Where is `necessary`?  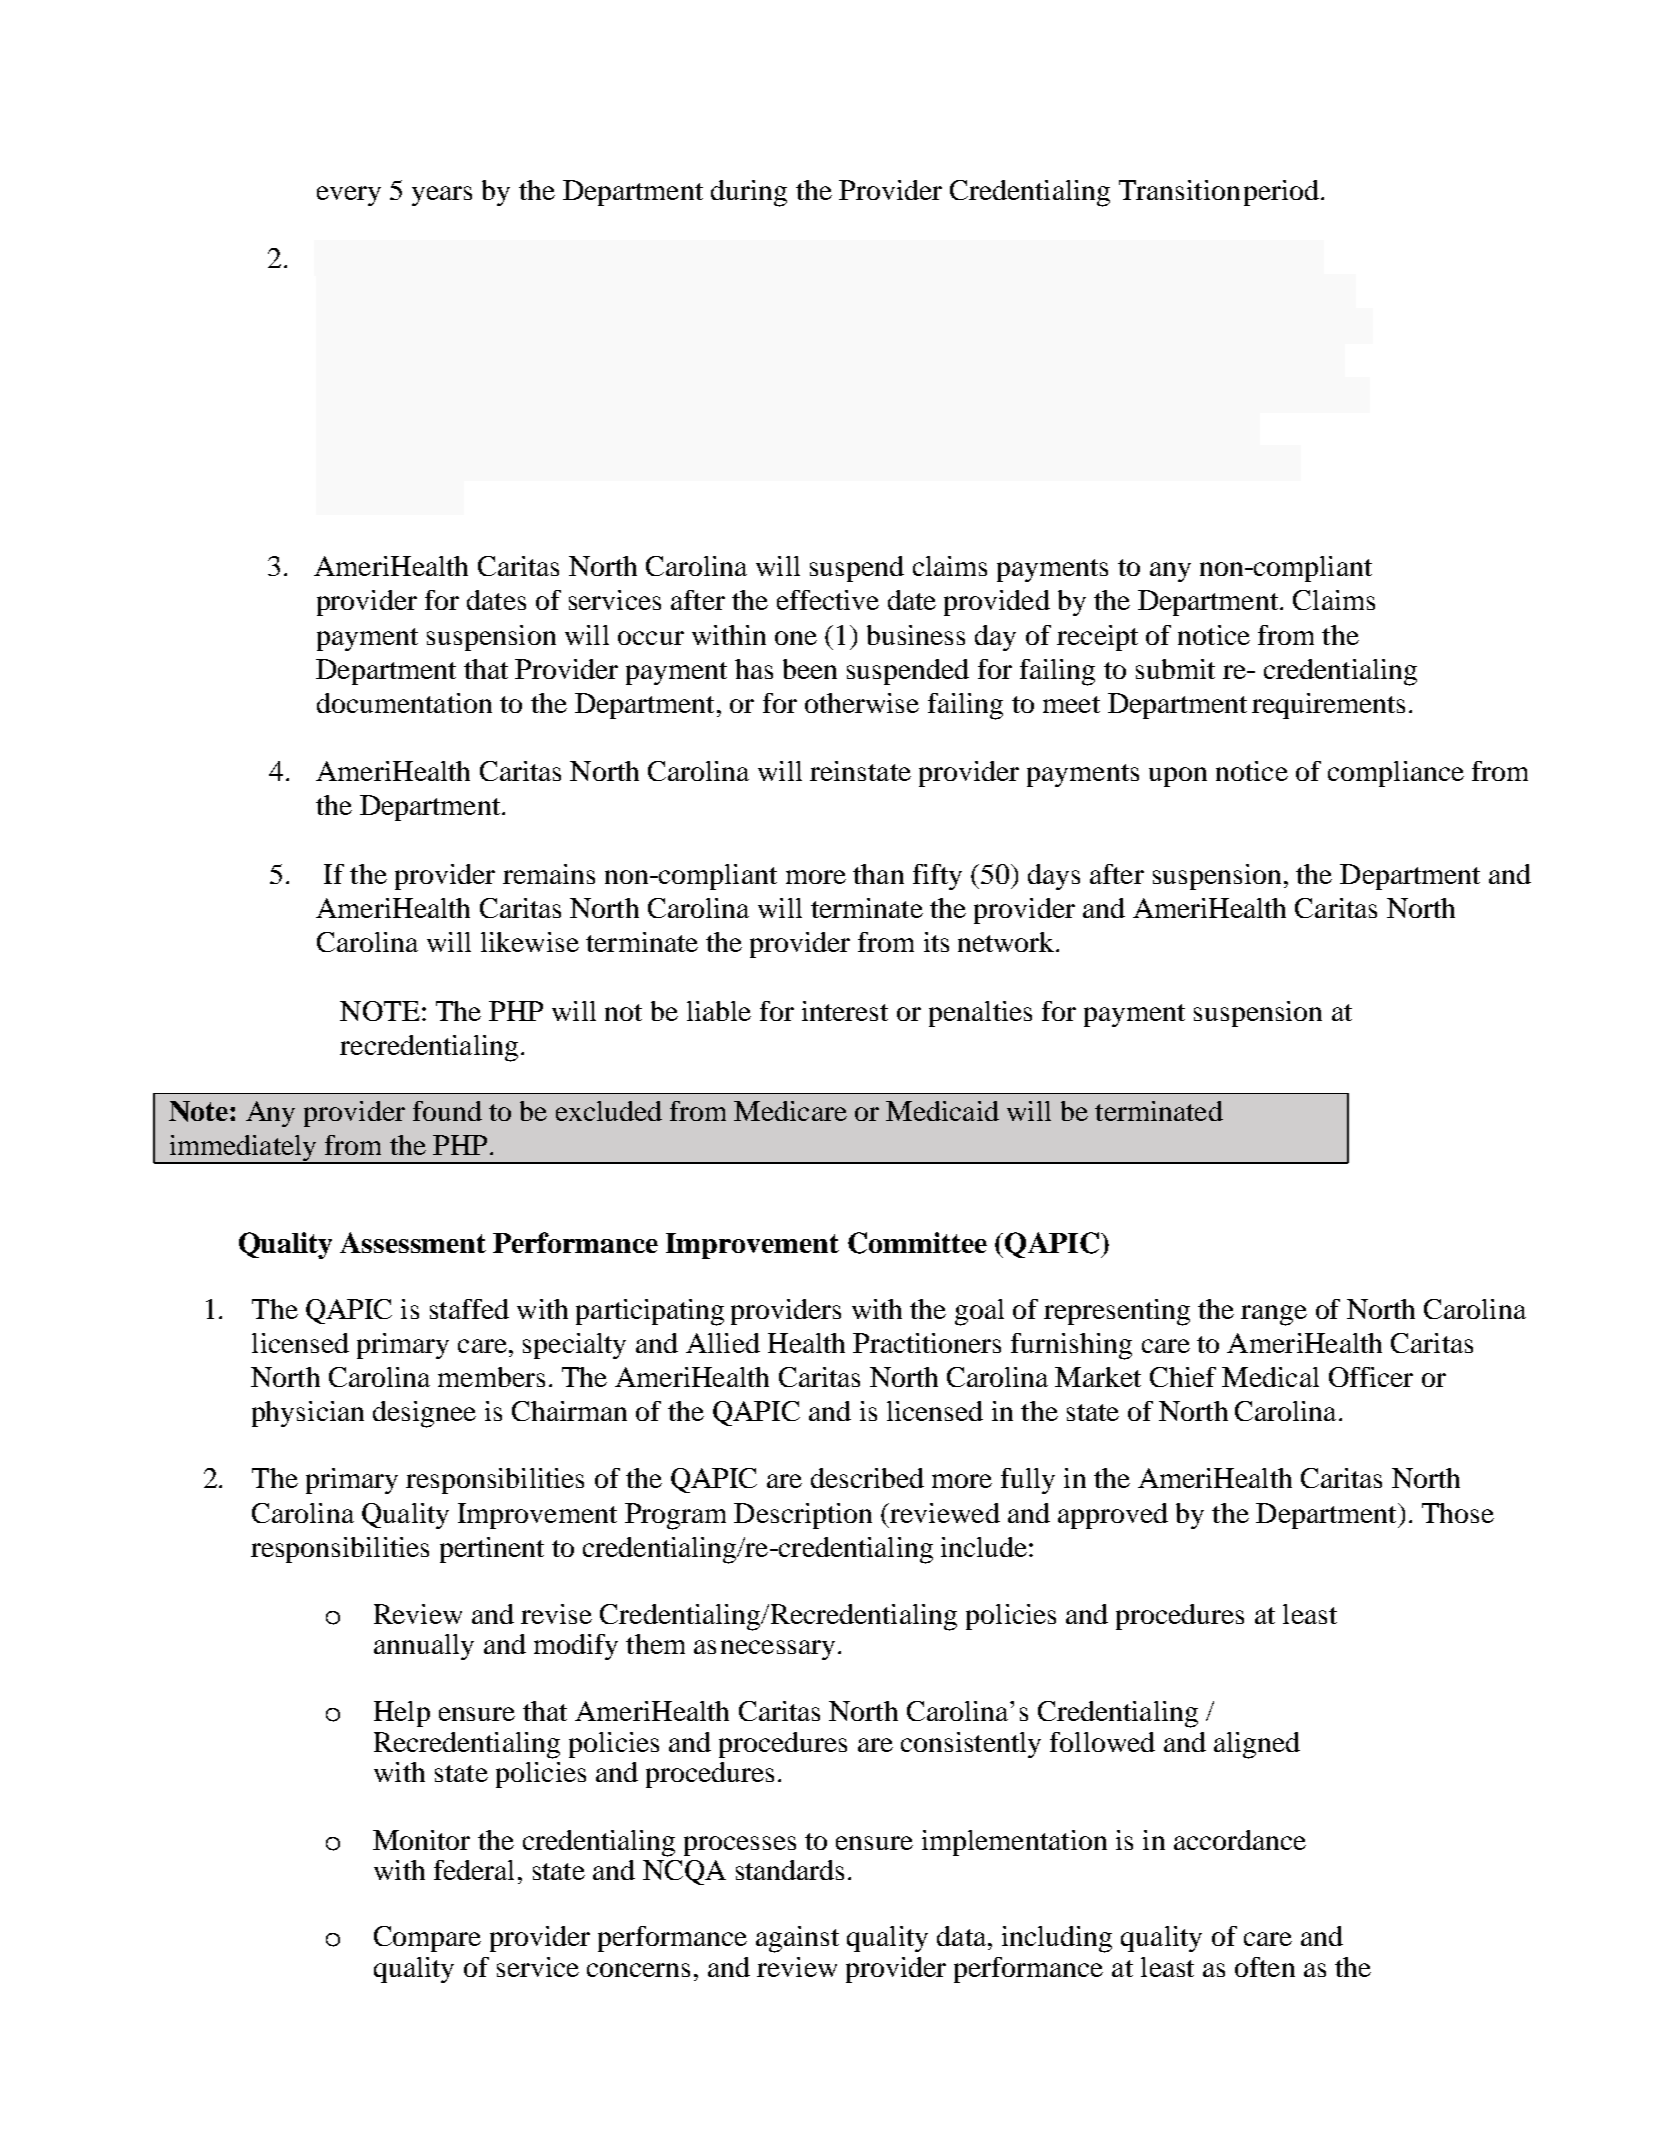
necessary is located at coordinates (778, 1650).
